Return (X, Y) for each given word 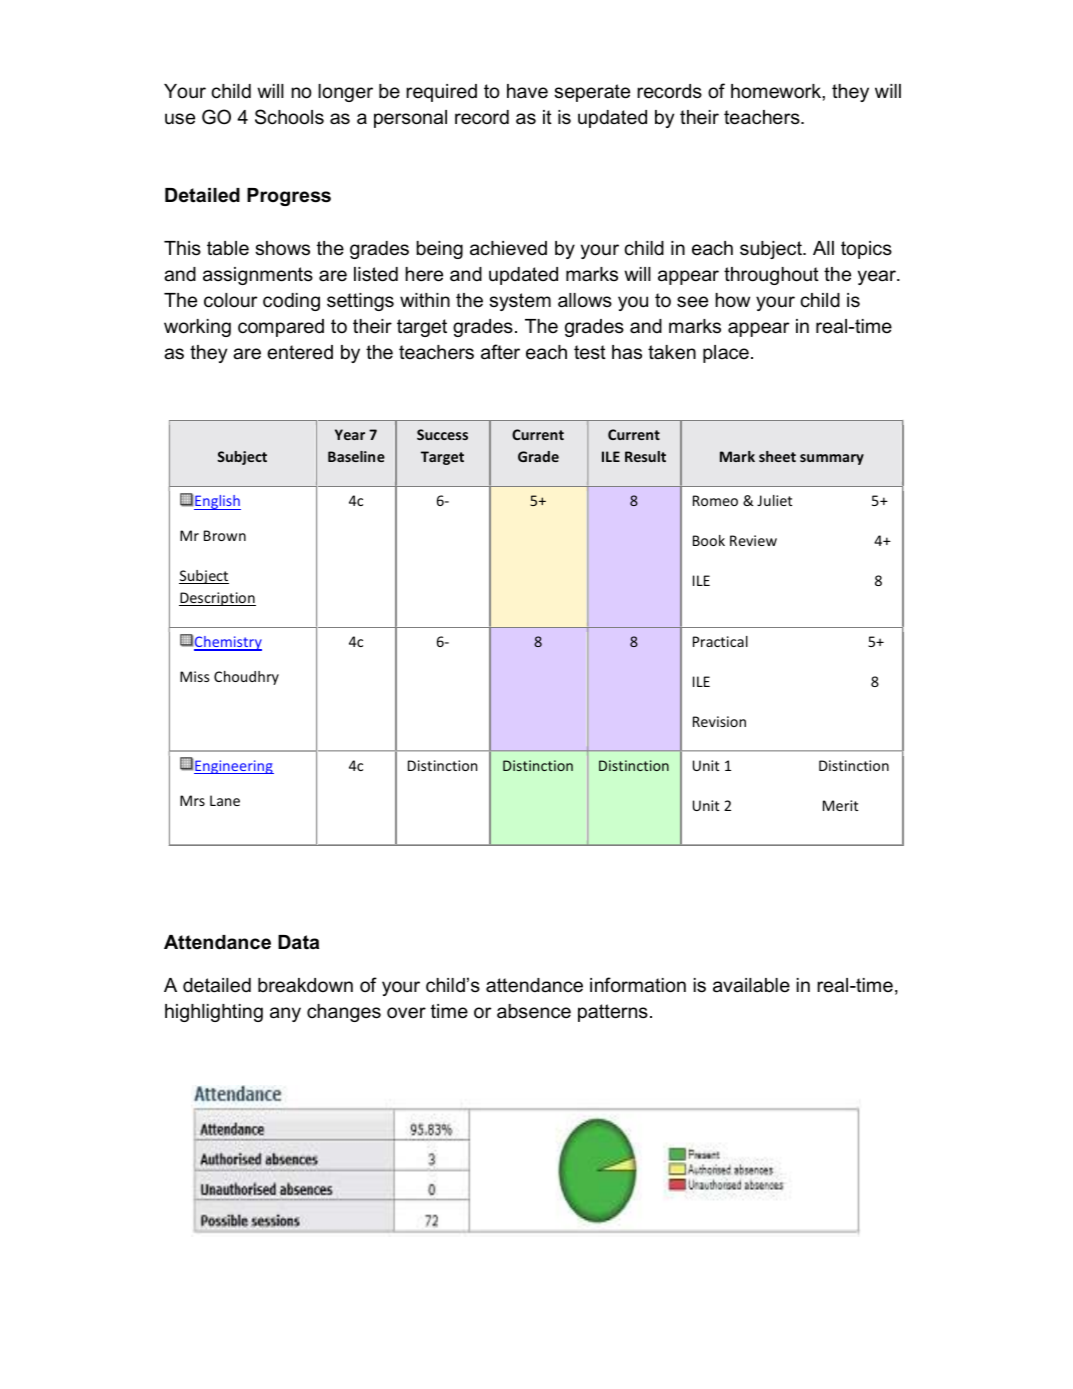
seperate (592, 93)
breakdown (305, 985)
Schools (289, 117)
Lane (225, 800)
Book (709, 540)
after (500, 352)
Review (753, 540)
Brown (225, 535)
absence (534, 1011)
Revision (719, 721)
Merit (840, 805)
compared (281, 328)
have (527, 91)
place (726, 354)
